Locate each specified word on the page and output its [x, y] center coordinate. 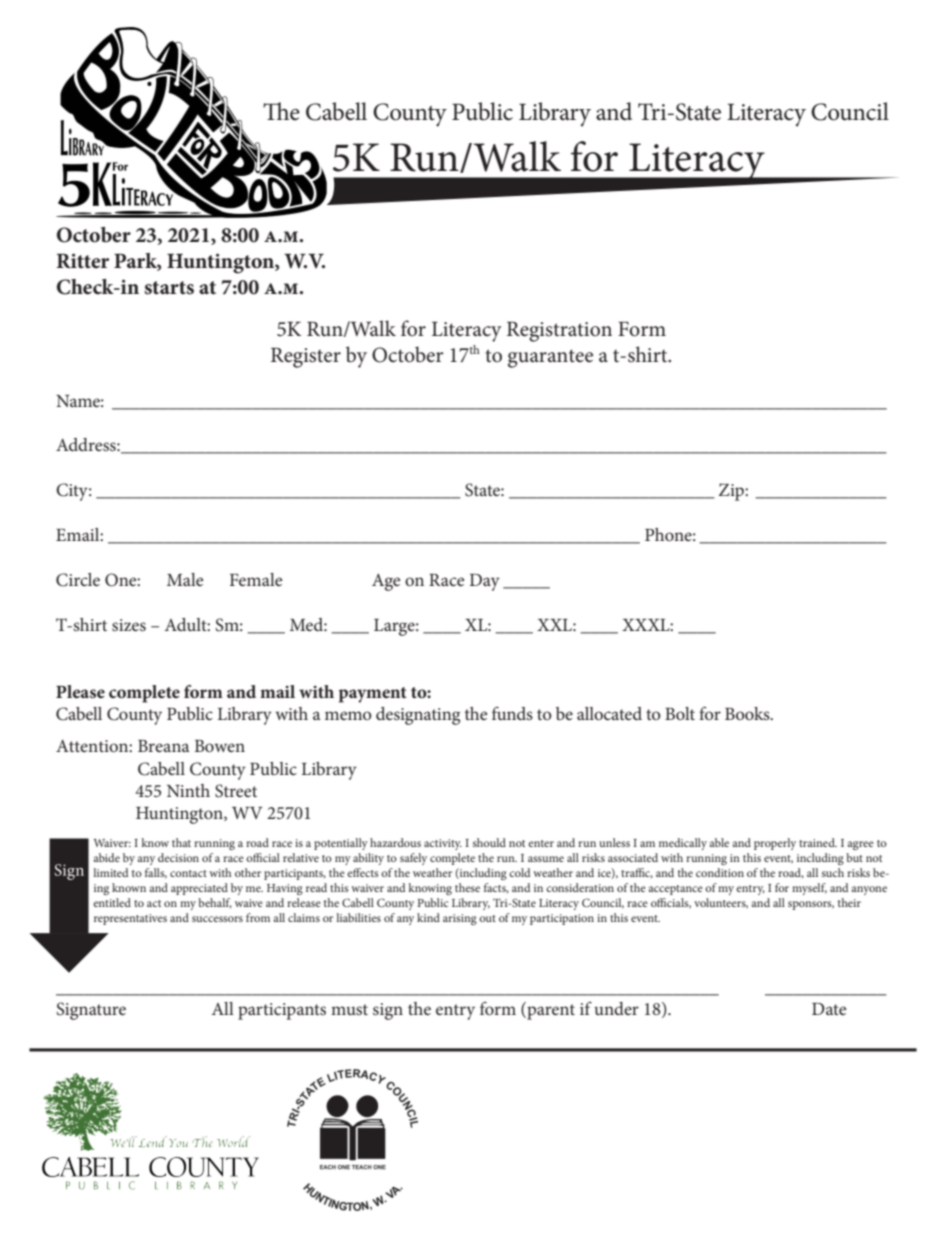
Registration [559, 332]
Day [484, 582]
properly [775, 844]
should [489, 842]
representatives [130, 919]
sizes [129, 625]
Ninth [188, 790]
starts [169, 288]
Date [829, 1009]
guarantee [550, 358]
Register [306, 358]
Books [748, 713]
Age [386, 582]
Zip [732, 492]
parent [550, 1011]
